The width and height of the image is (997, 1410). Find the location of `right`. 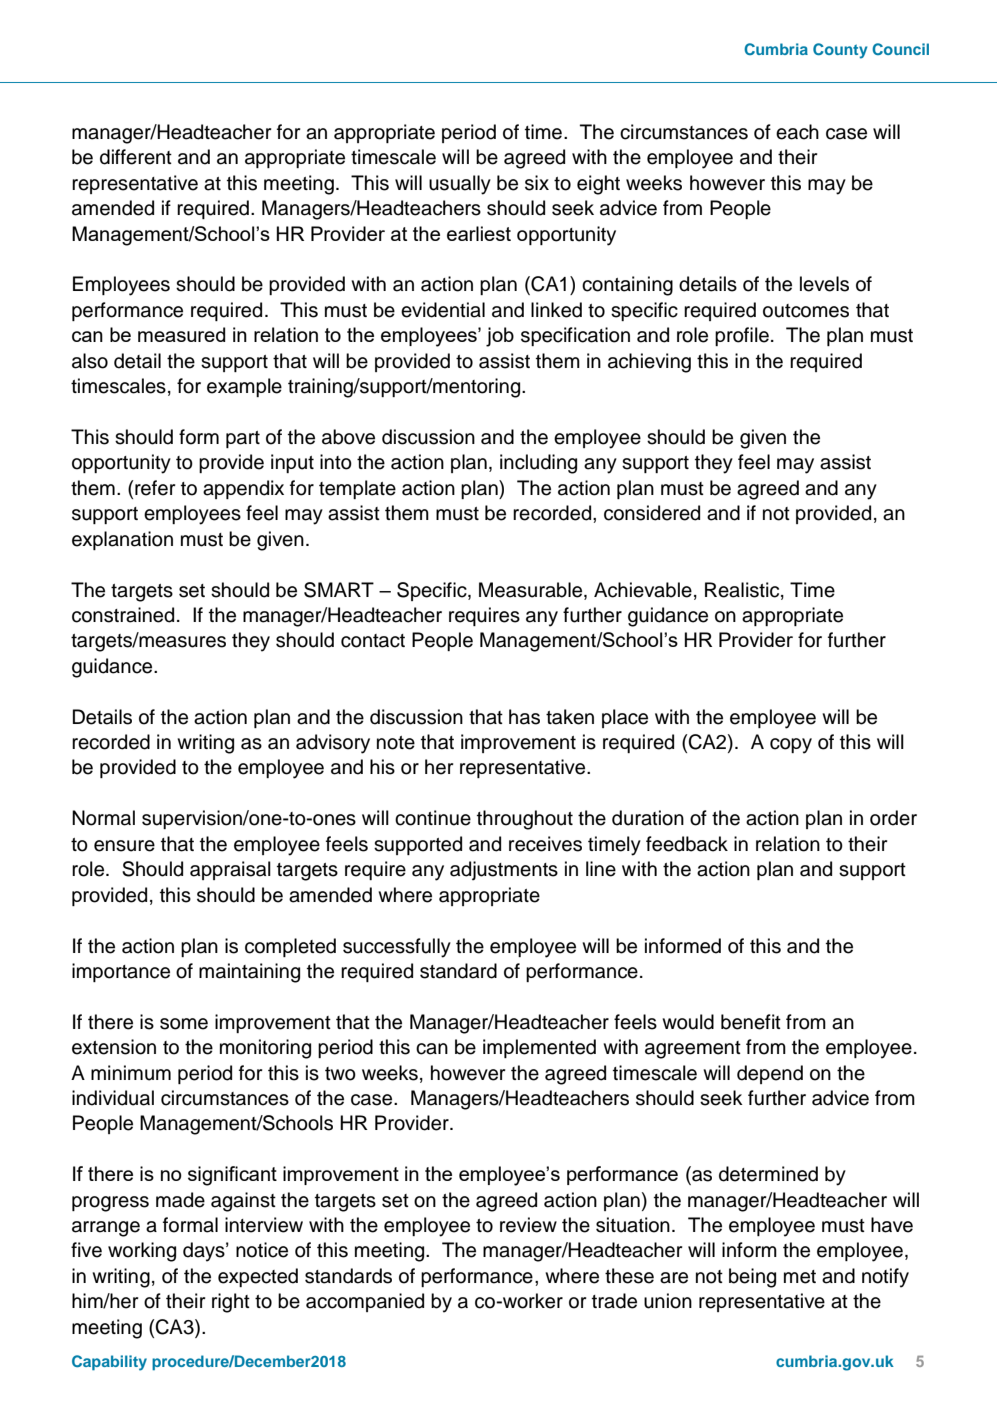

right is located at coordinates (231, 1303).
